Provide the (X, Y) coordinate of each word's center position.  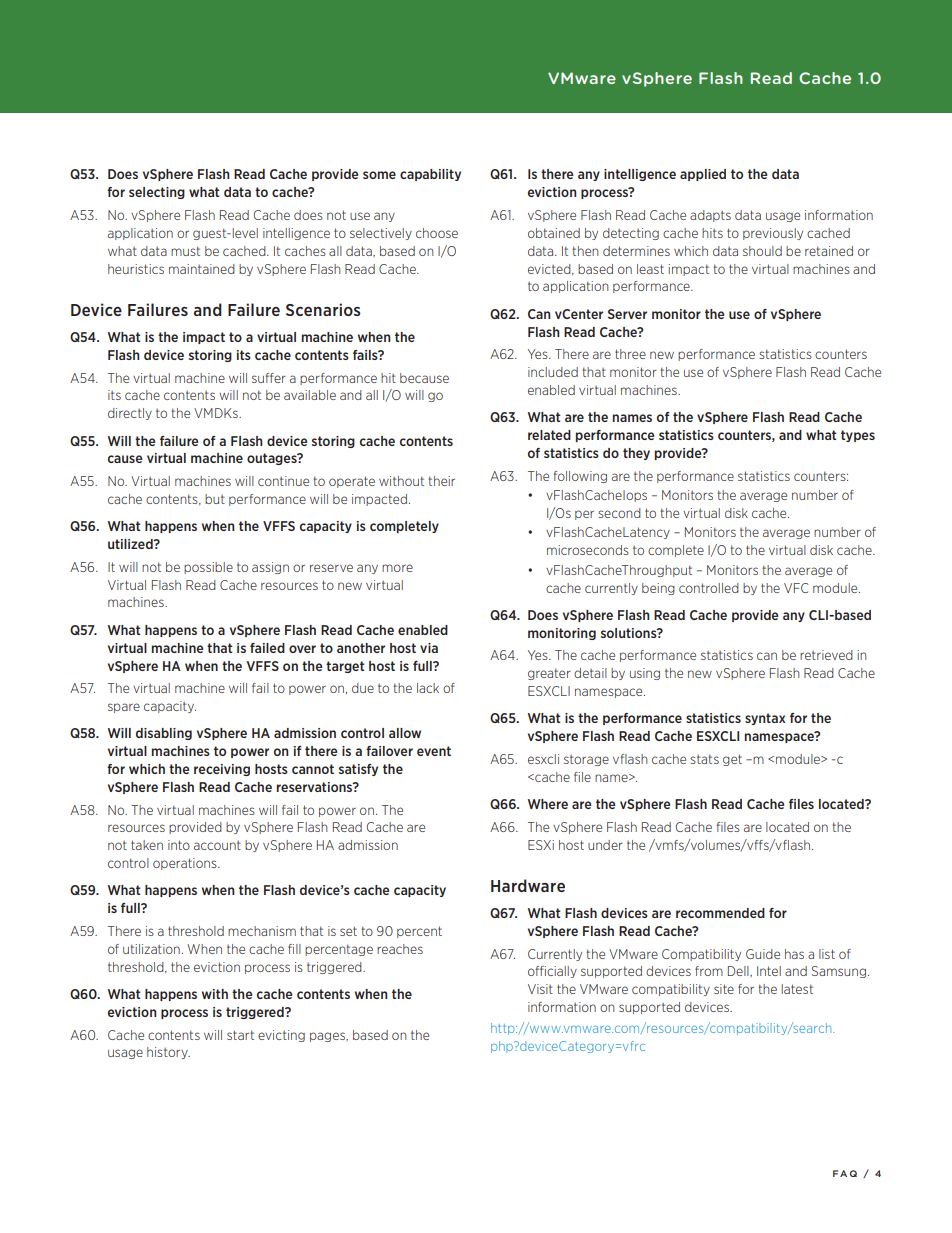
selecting (157, 193)
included (553, 372)
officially (552, 972)
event (434, 751)
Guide (763, 954)
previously (773, 234)
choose (437, 233)
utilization (151, 949)
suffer (269, 378)
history (168, 1053)
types (858, 436)
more (397, 568)
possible (208, 568)
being (658, 589)
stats (704, 759)
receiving (222, 770)
